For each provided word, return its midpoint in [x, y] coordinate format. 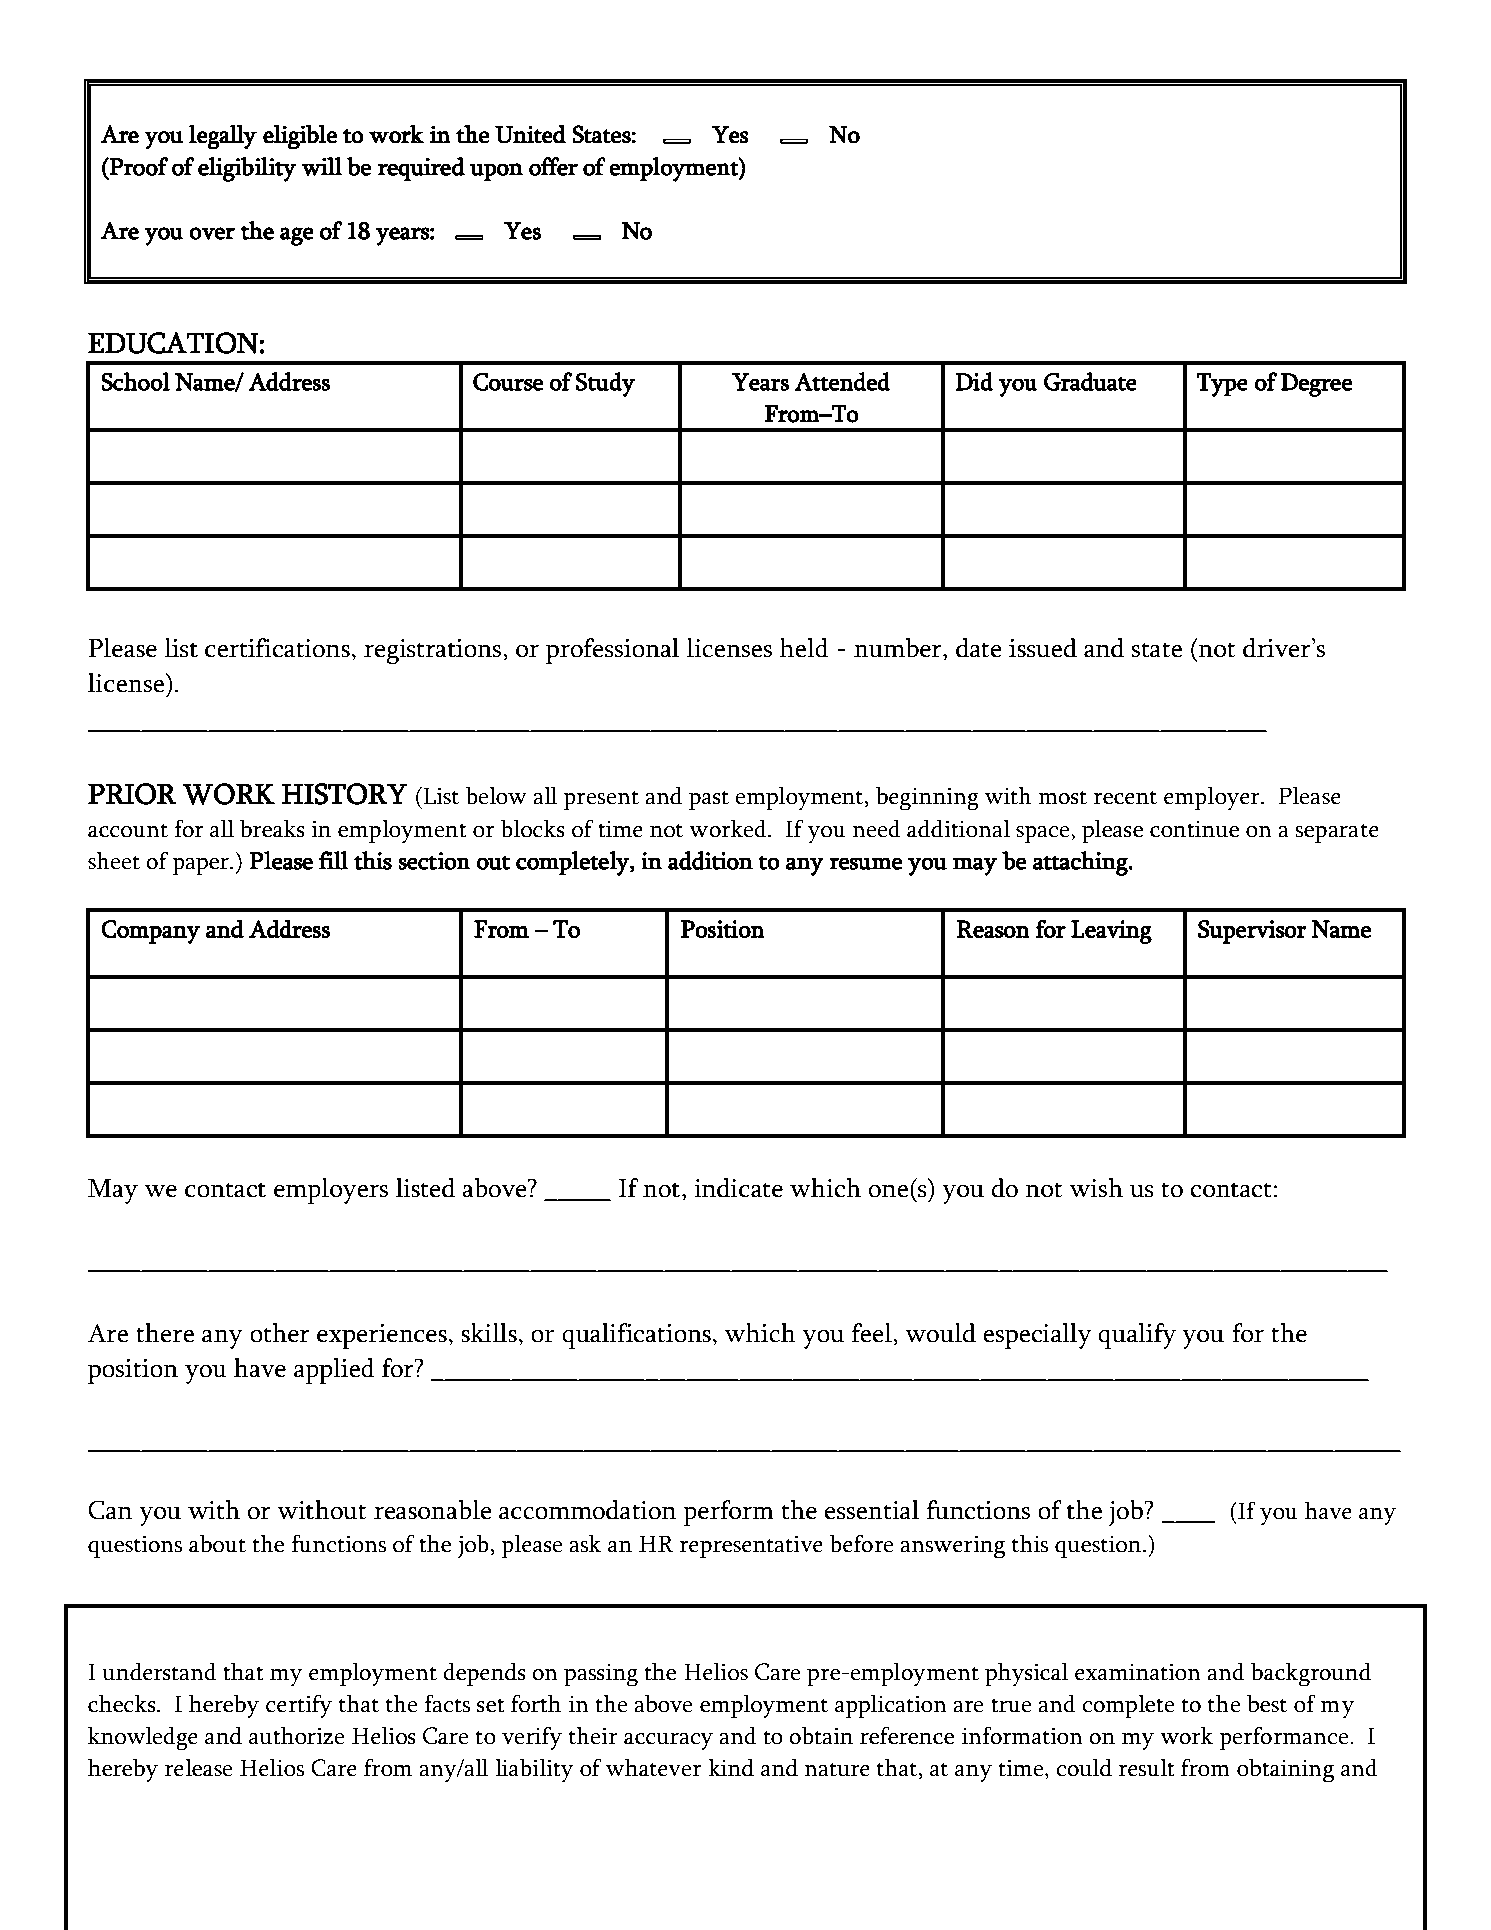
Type [1222, 385]
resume [865, 863]
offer [553, 166]
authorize [297, 1736]
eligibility [247, 169]
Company [150, 932]
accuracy [668, 1742]
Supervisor [1252, 932]
